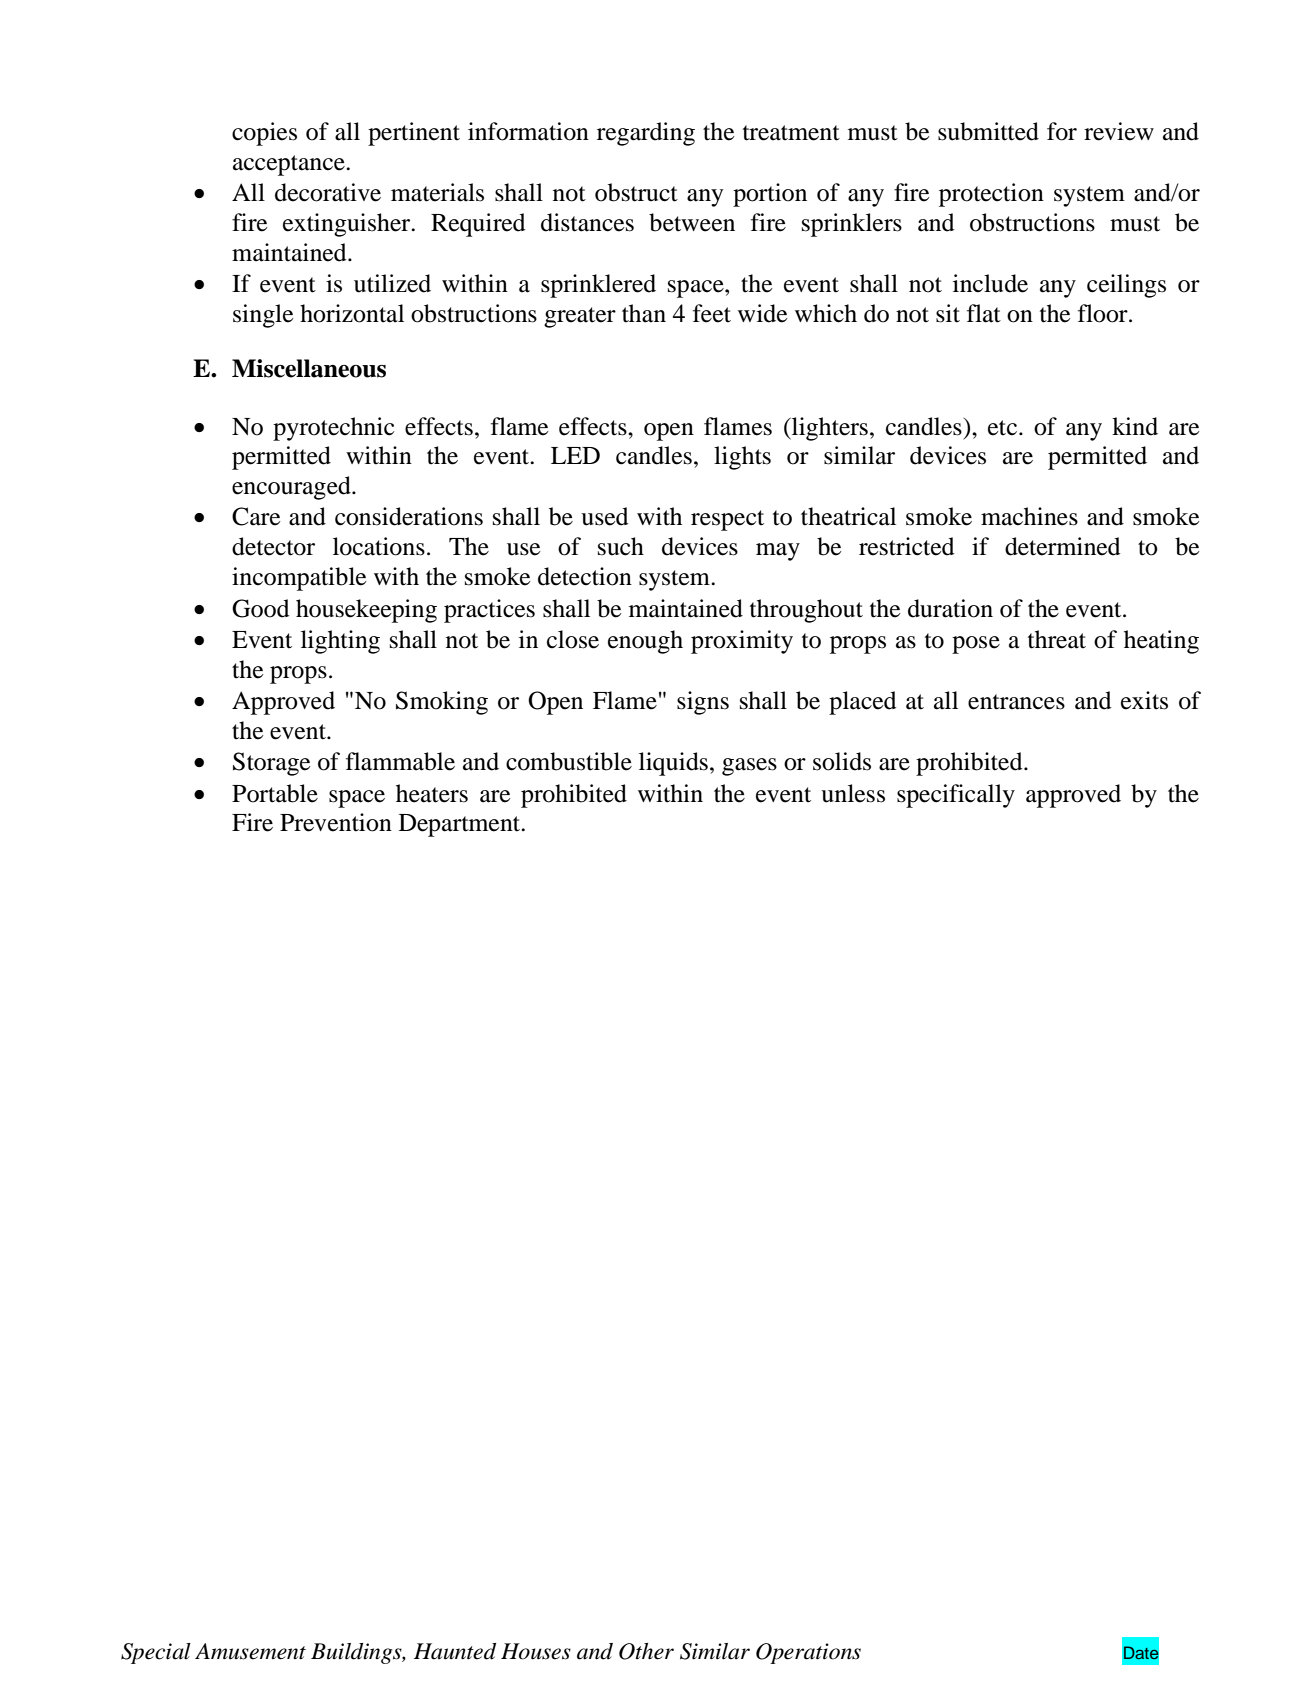 The width and height of the document is (1316, 1703). What do you see at coordinates (646, 134) in the document?
I see `regarding` at bounding box center [646, 134].
